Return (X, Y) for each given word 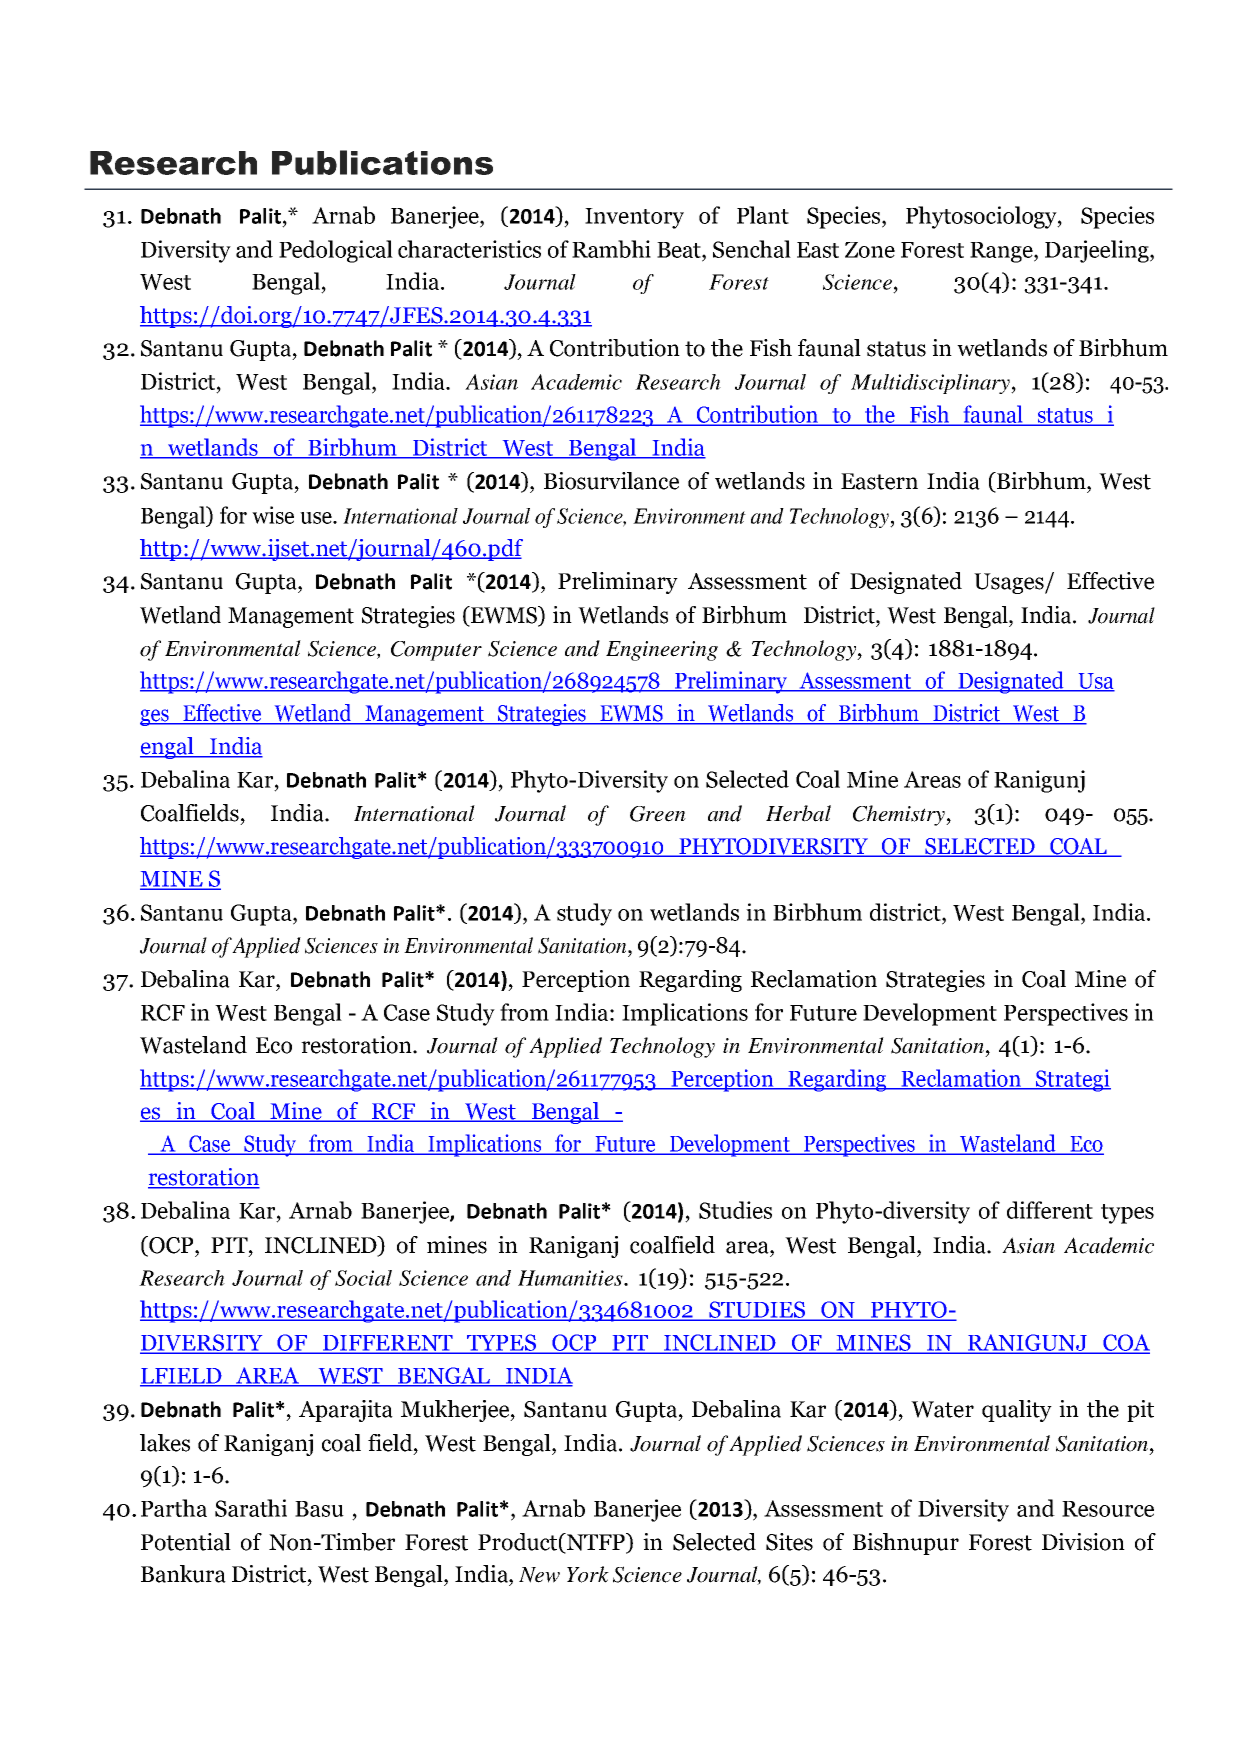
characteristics (469, 249)
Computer (436, 651)
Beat (680, 250)
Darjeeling (1098, 251)
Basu (319, 1509)
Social (363, 1278)
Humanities (571, 1278)
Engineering (662, 651)
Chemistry (900, 815)
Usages (1010, 583)
